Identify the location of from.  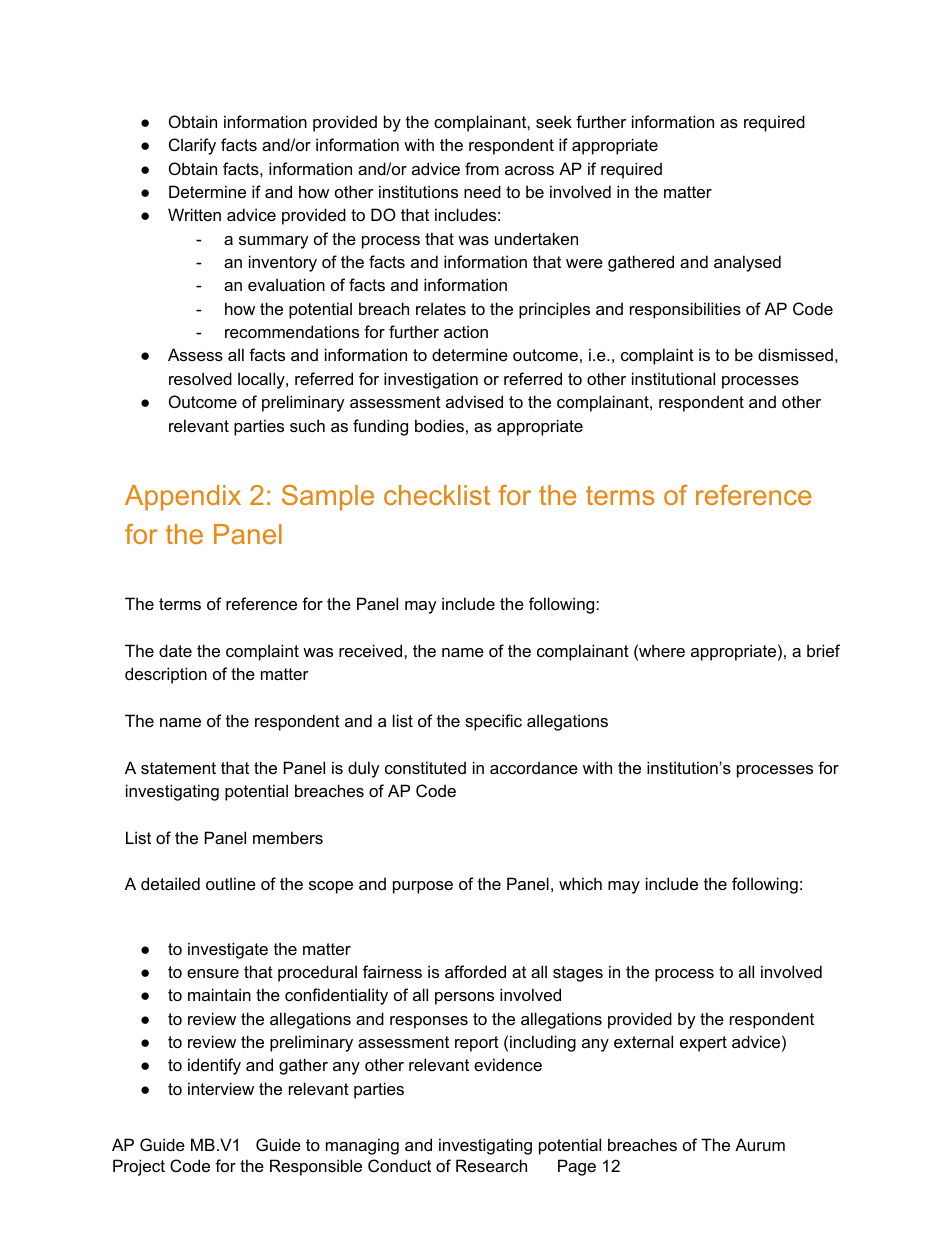
(482, 168).
